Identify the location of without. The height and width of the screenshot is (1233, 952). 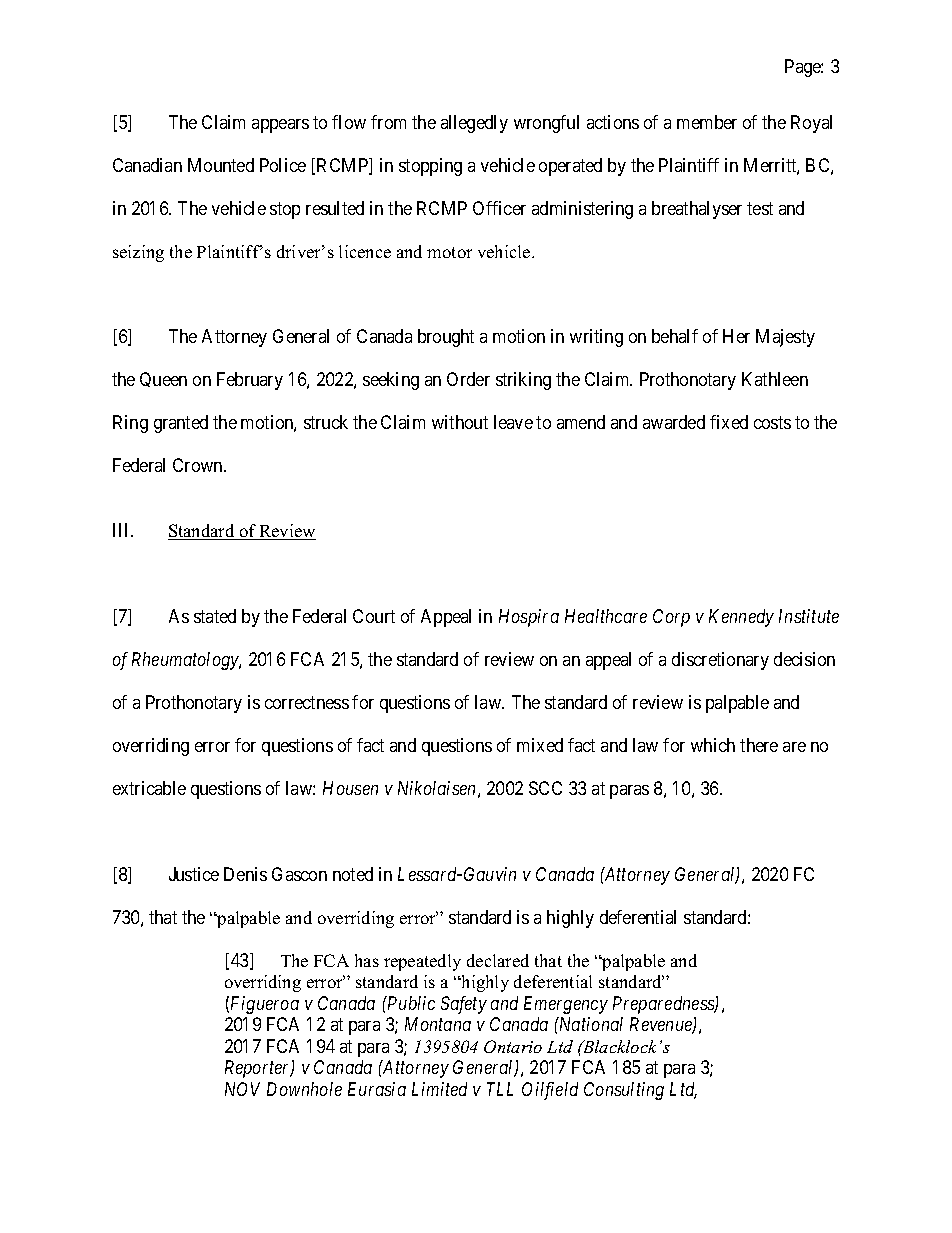
(460, 422).
